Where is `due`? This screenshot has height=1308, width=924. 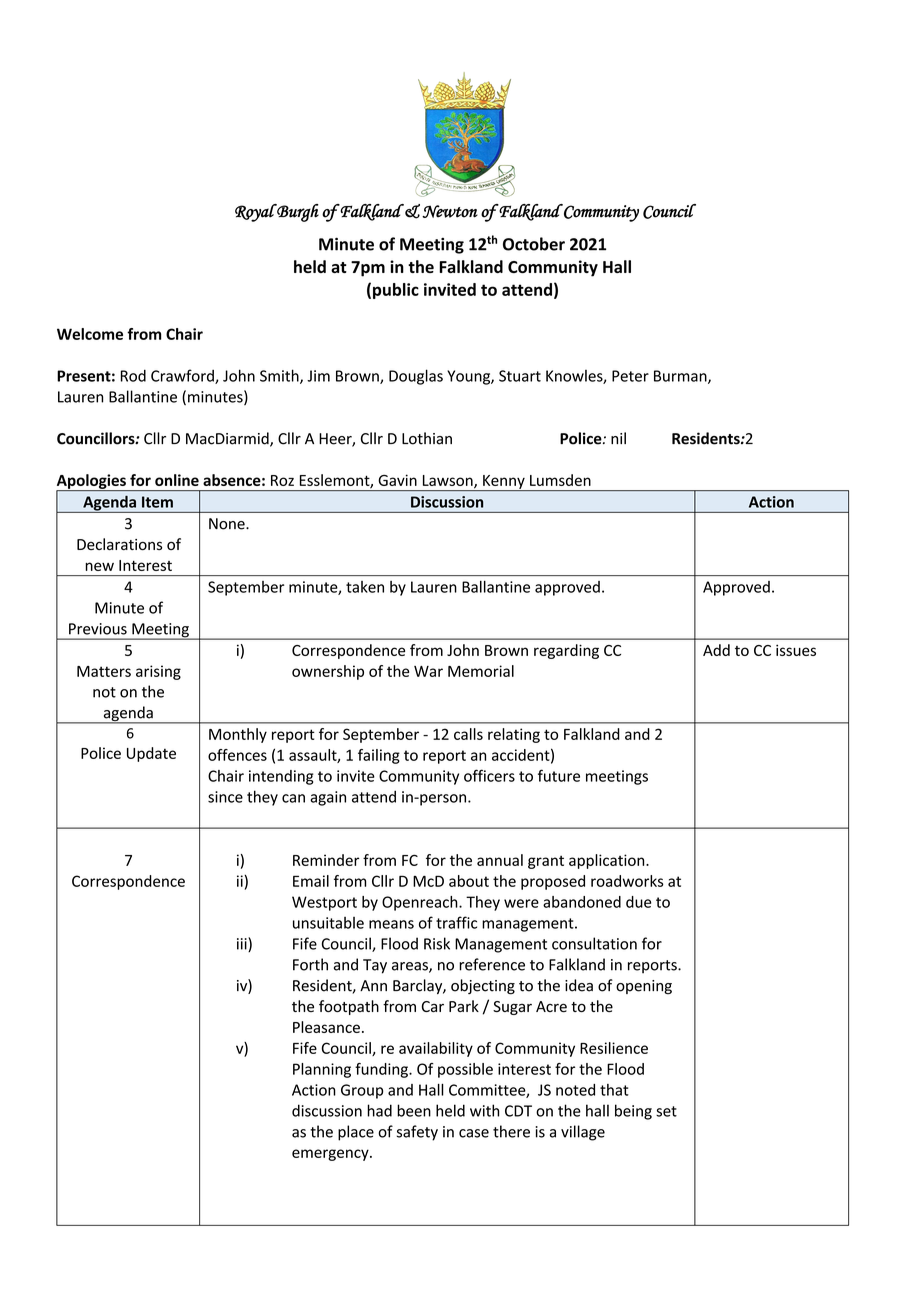
due is located at coordinates (638, 902).
